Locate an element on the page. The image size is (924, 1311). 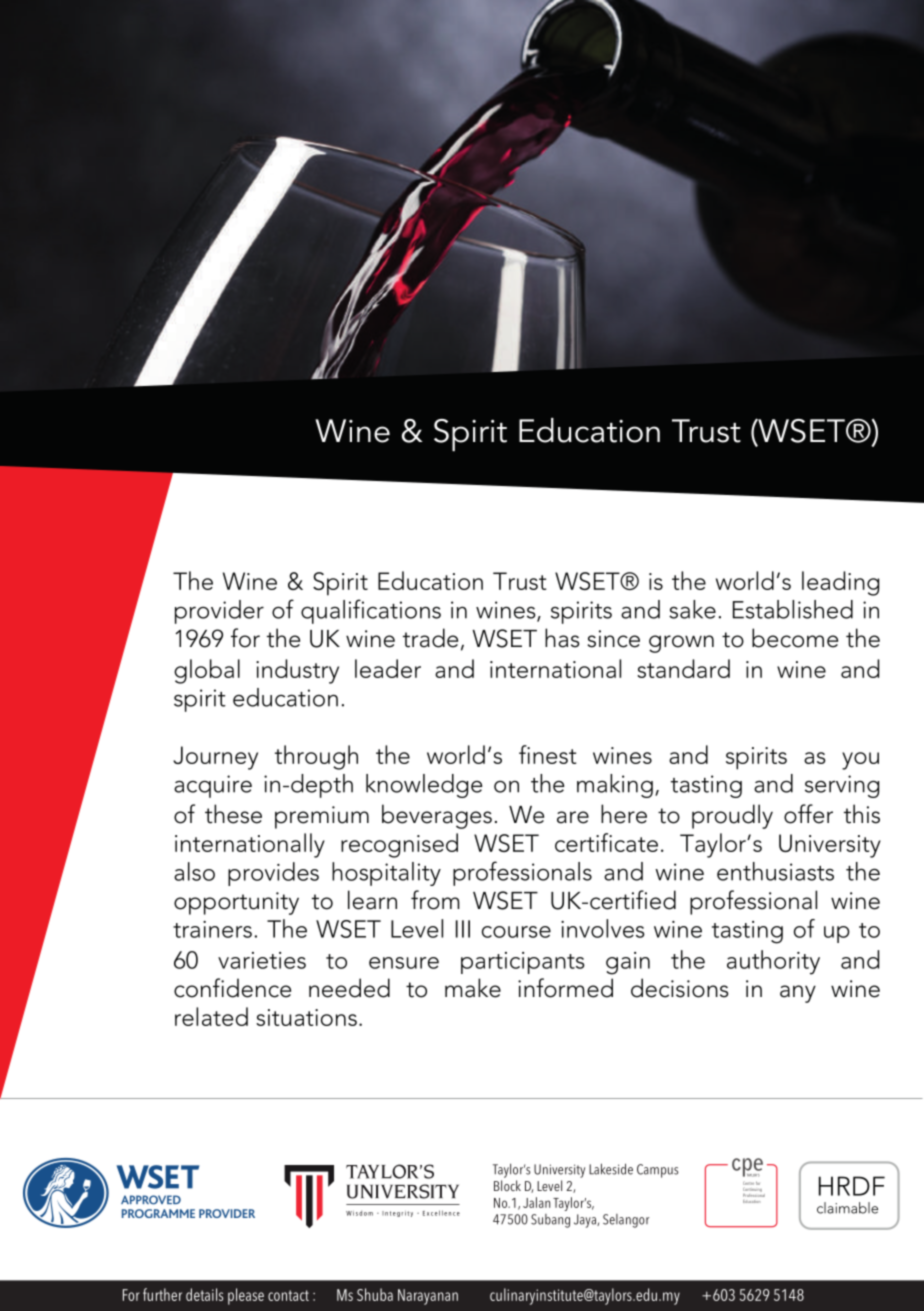
finest is located at coordinates (547, 754).
